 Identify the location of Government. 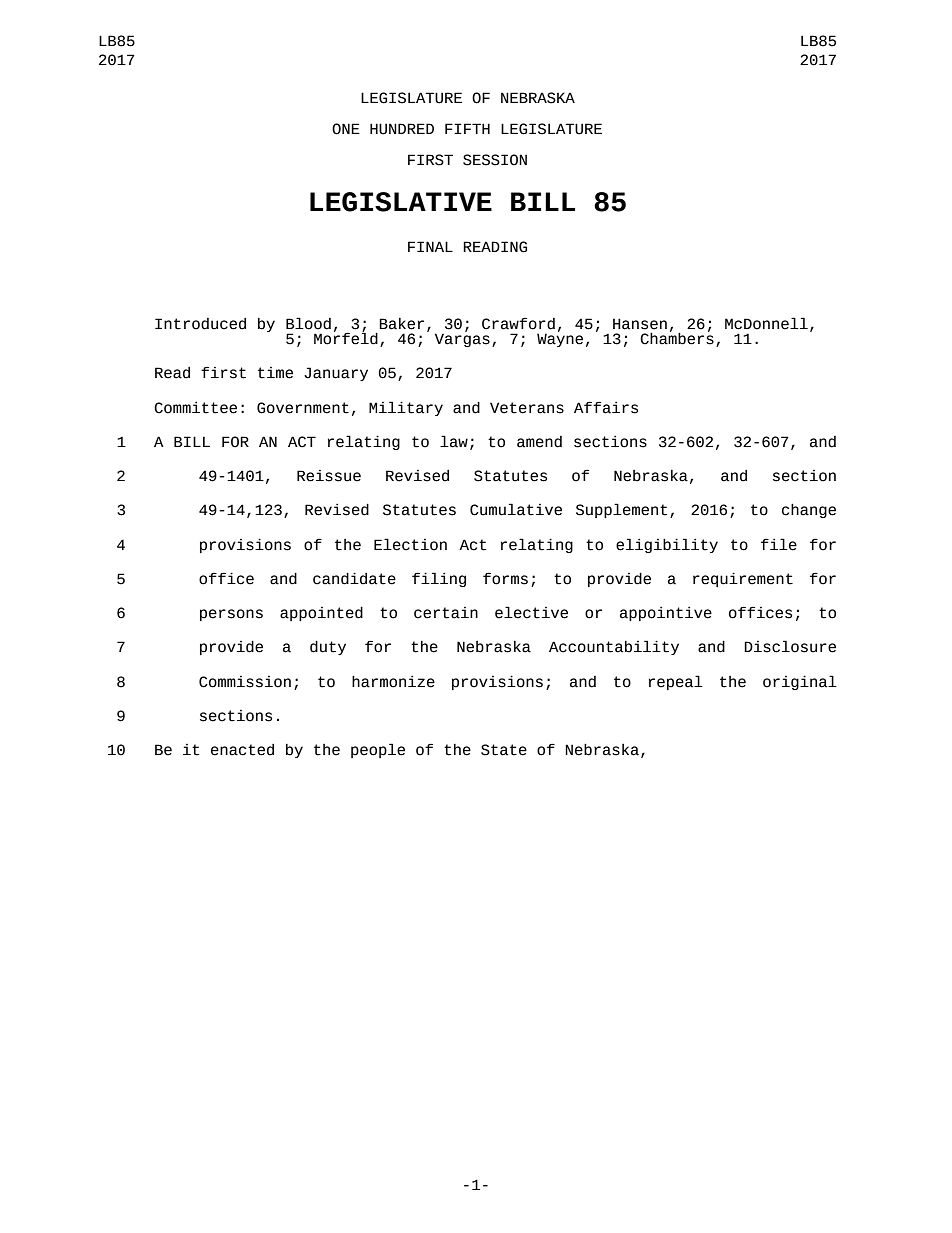
(303, 408).
